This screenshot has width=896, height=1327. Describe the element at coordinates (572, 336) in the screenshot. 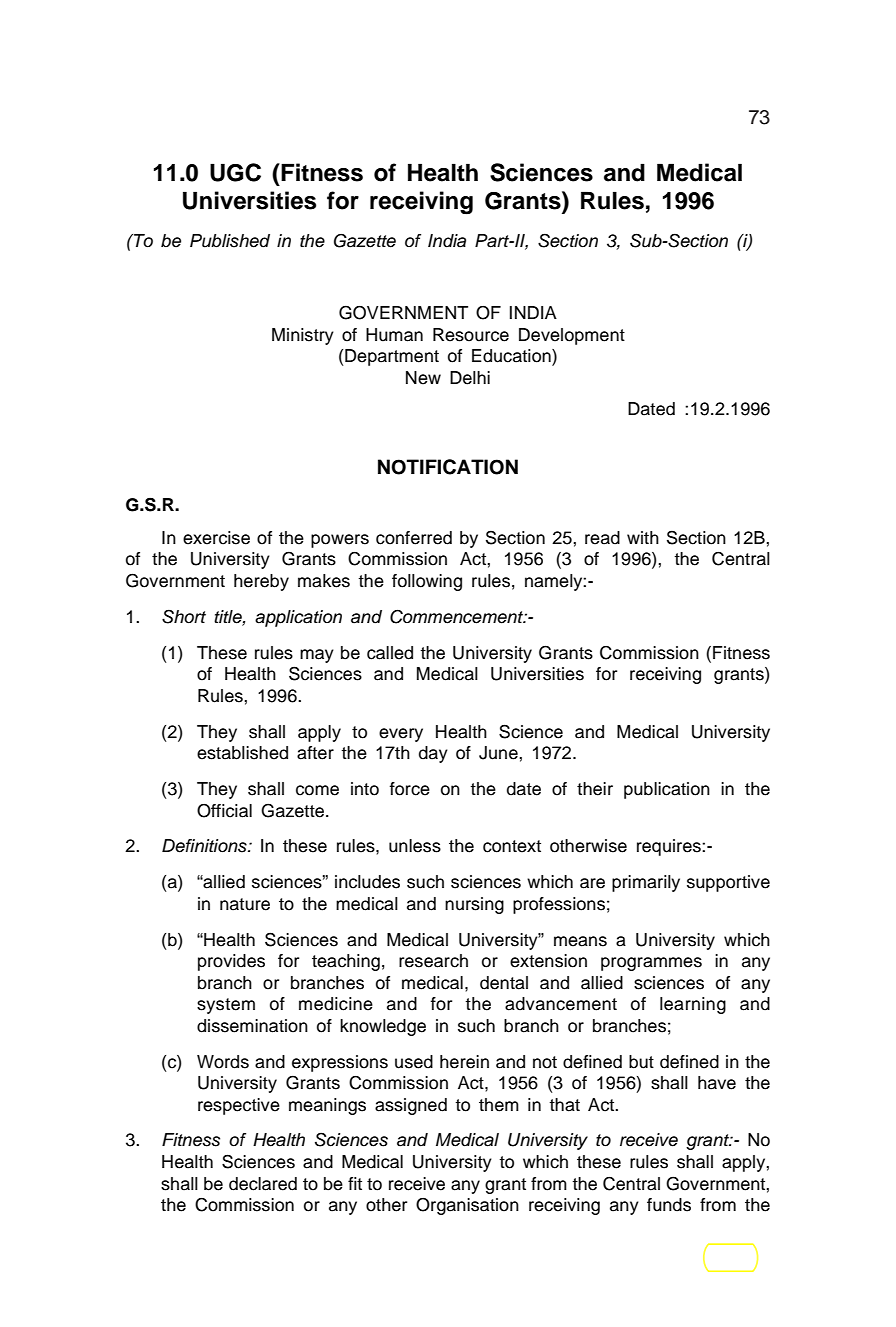

I see `Development` at that location.
